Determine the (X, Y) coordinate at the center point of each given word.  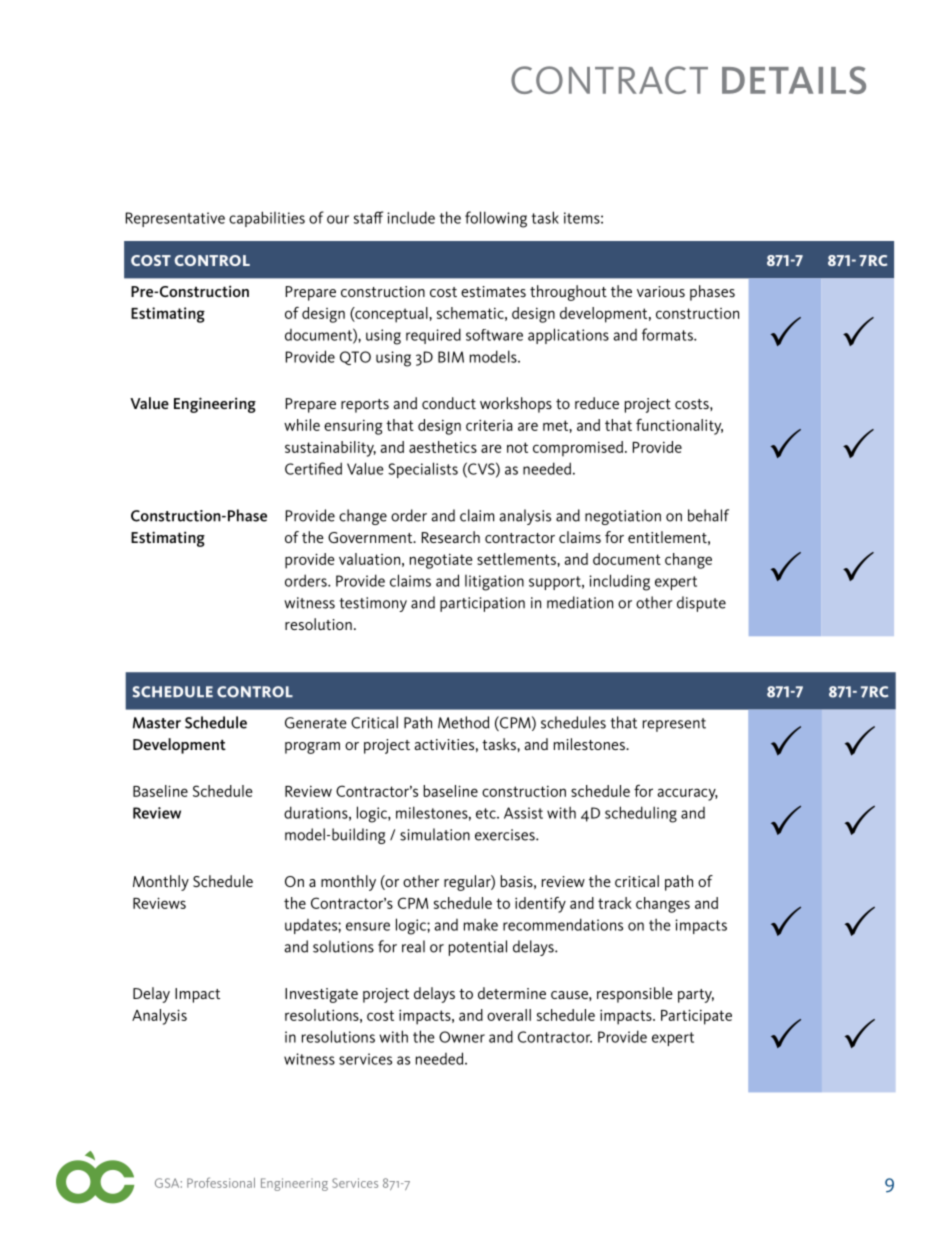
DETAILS (794, 80)
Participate (696, 1017)
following (496, 219)
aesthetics (443, 447)
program (312, 748)
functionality (679, 427)
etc (487, 813)
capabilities (267, 219)
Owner (462, 1037)
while (302, 425)
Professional (221, 1182)
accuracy (688, 794)
